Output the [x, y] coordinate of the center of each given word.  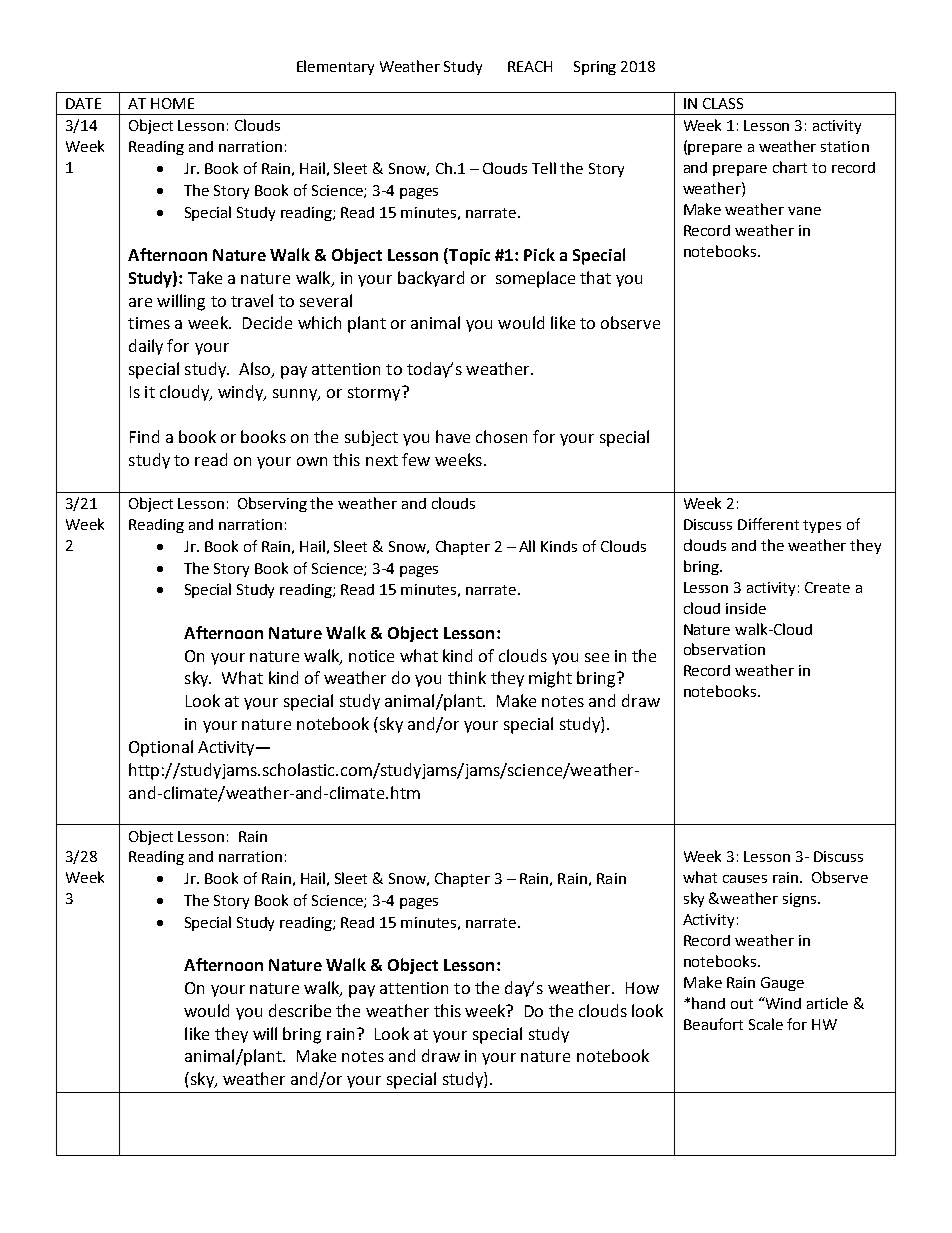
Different [768, 524]
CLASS [723, 103]
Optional [161, 748]
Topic [468, 256]
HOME [172, 103]
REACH [530, 66]
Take [205, 277]
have [453, 436]
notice [371, 656]
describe [300, 1010]
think [467, 677]
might [550, 679]
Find [144, 436]
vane [804, 211]
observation [724, 649]
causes [745, 879]
